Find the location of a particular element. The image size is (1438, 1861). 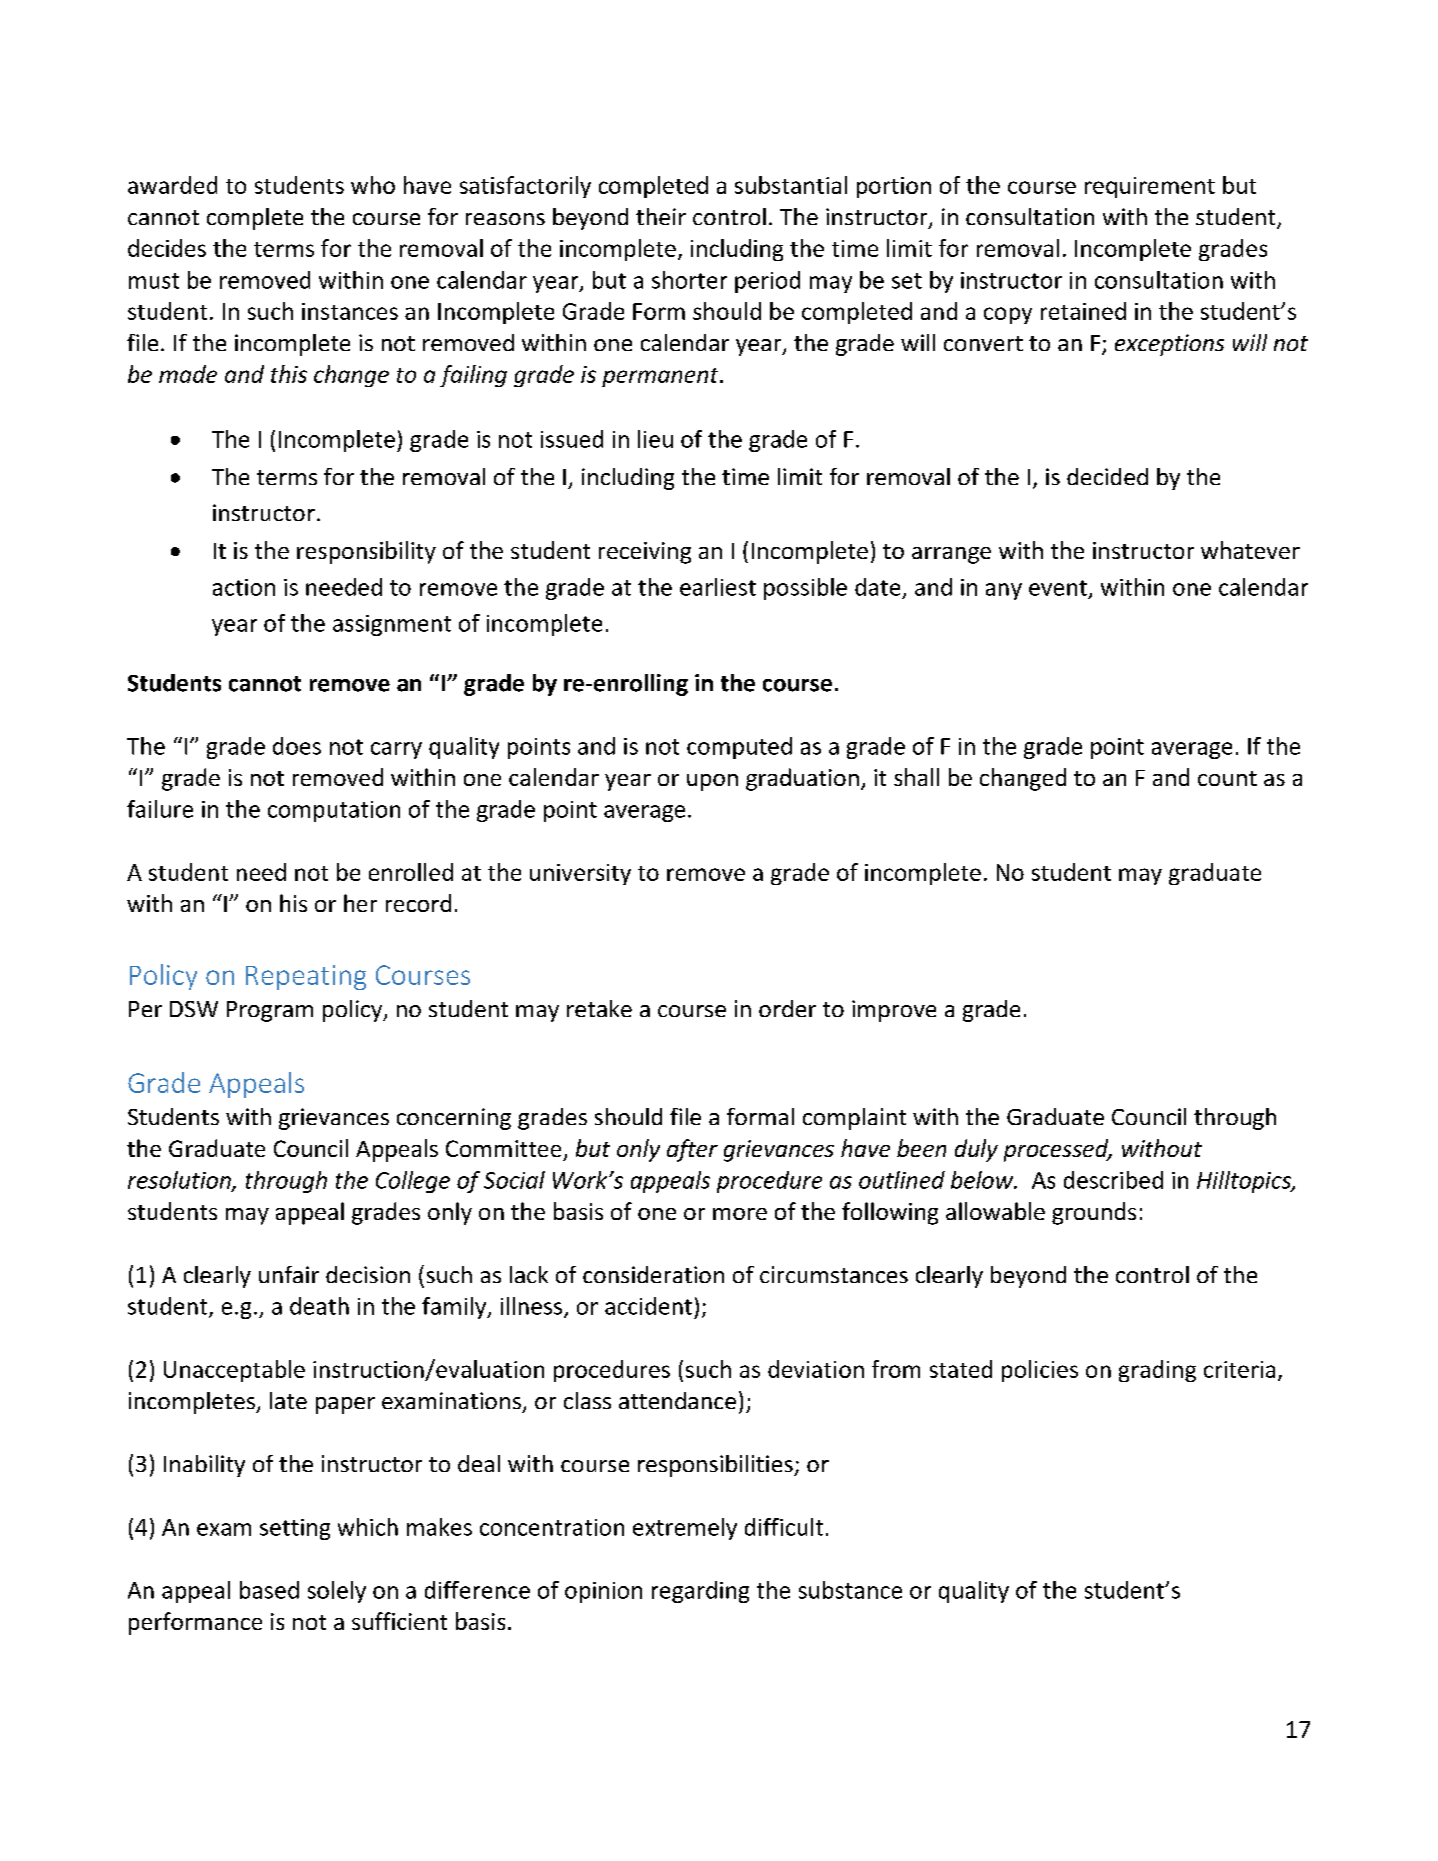

computed is located at coordinates (739, 748).
